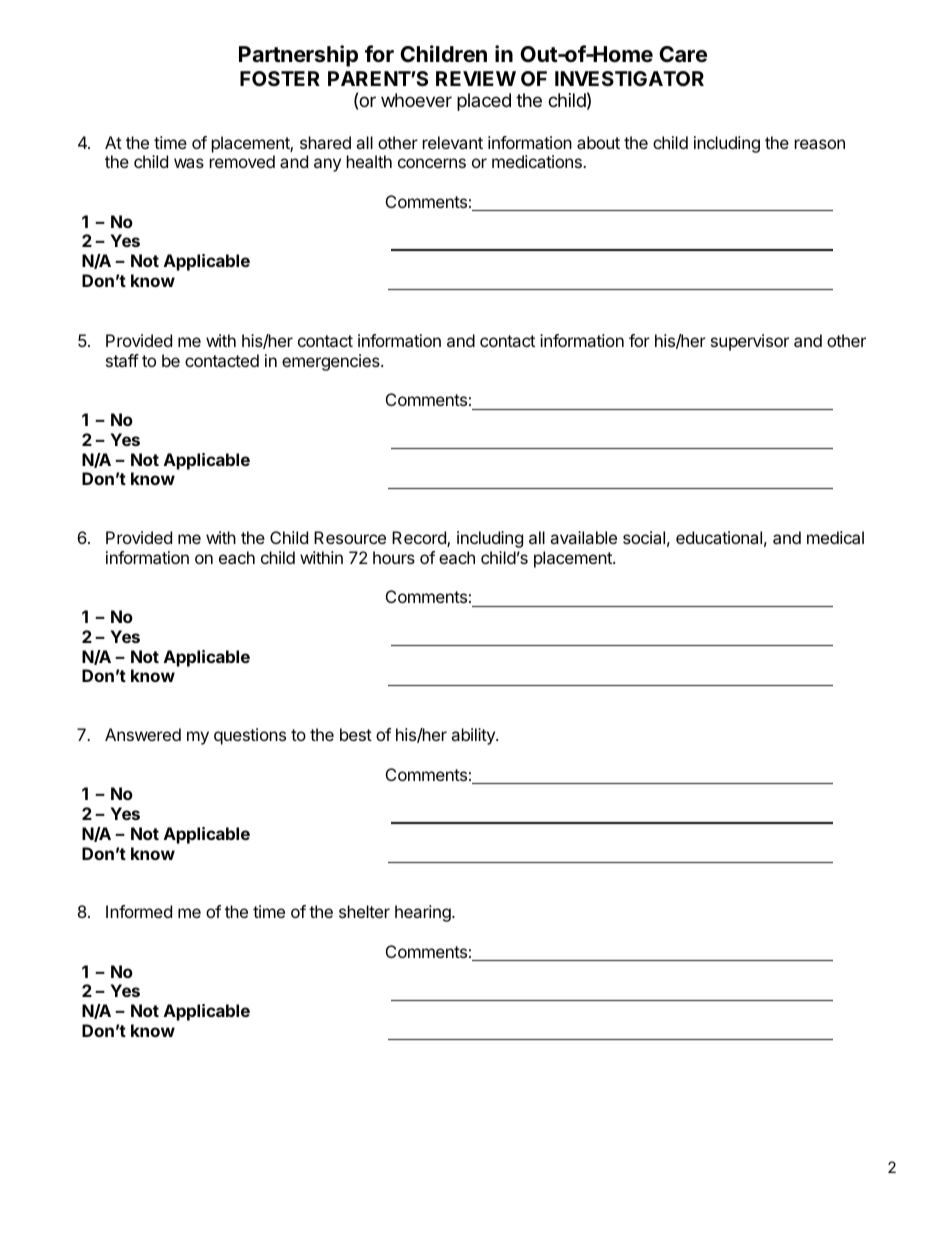 The width and height of the page is (952, 1233). I want to click on FOSTER, so click(280, 78).
